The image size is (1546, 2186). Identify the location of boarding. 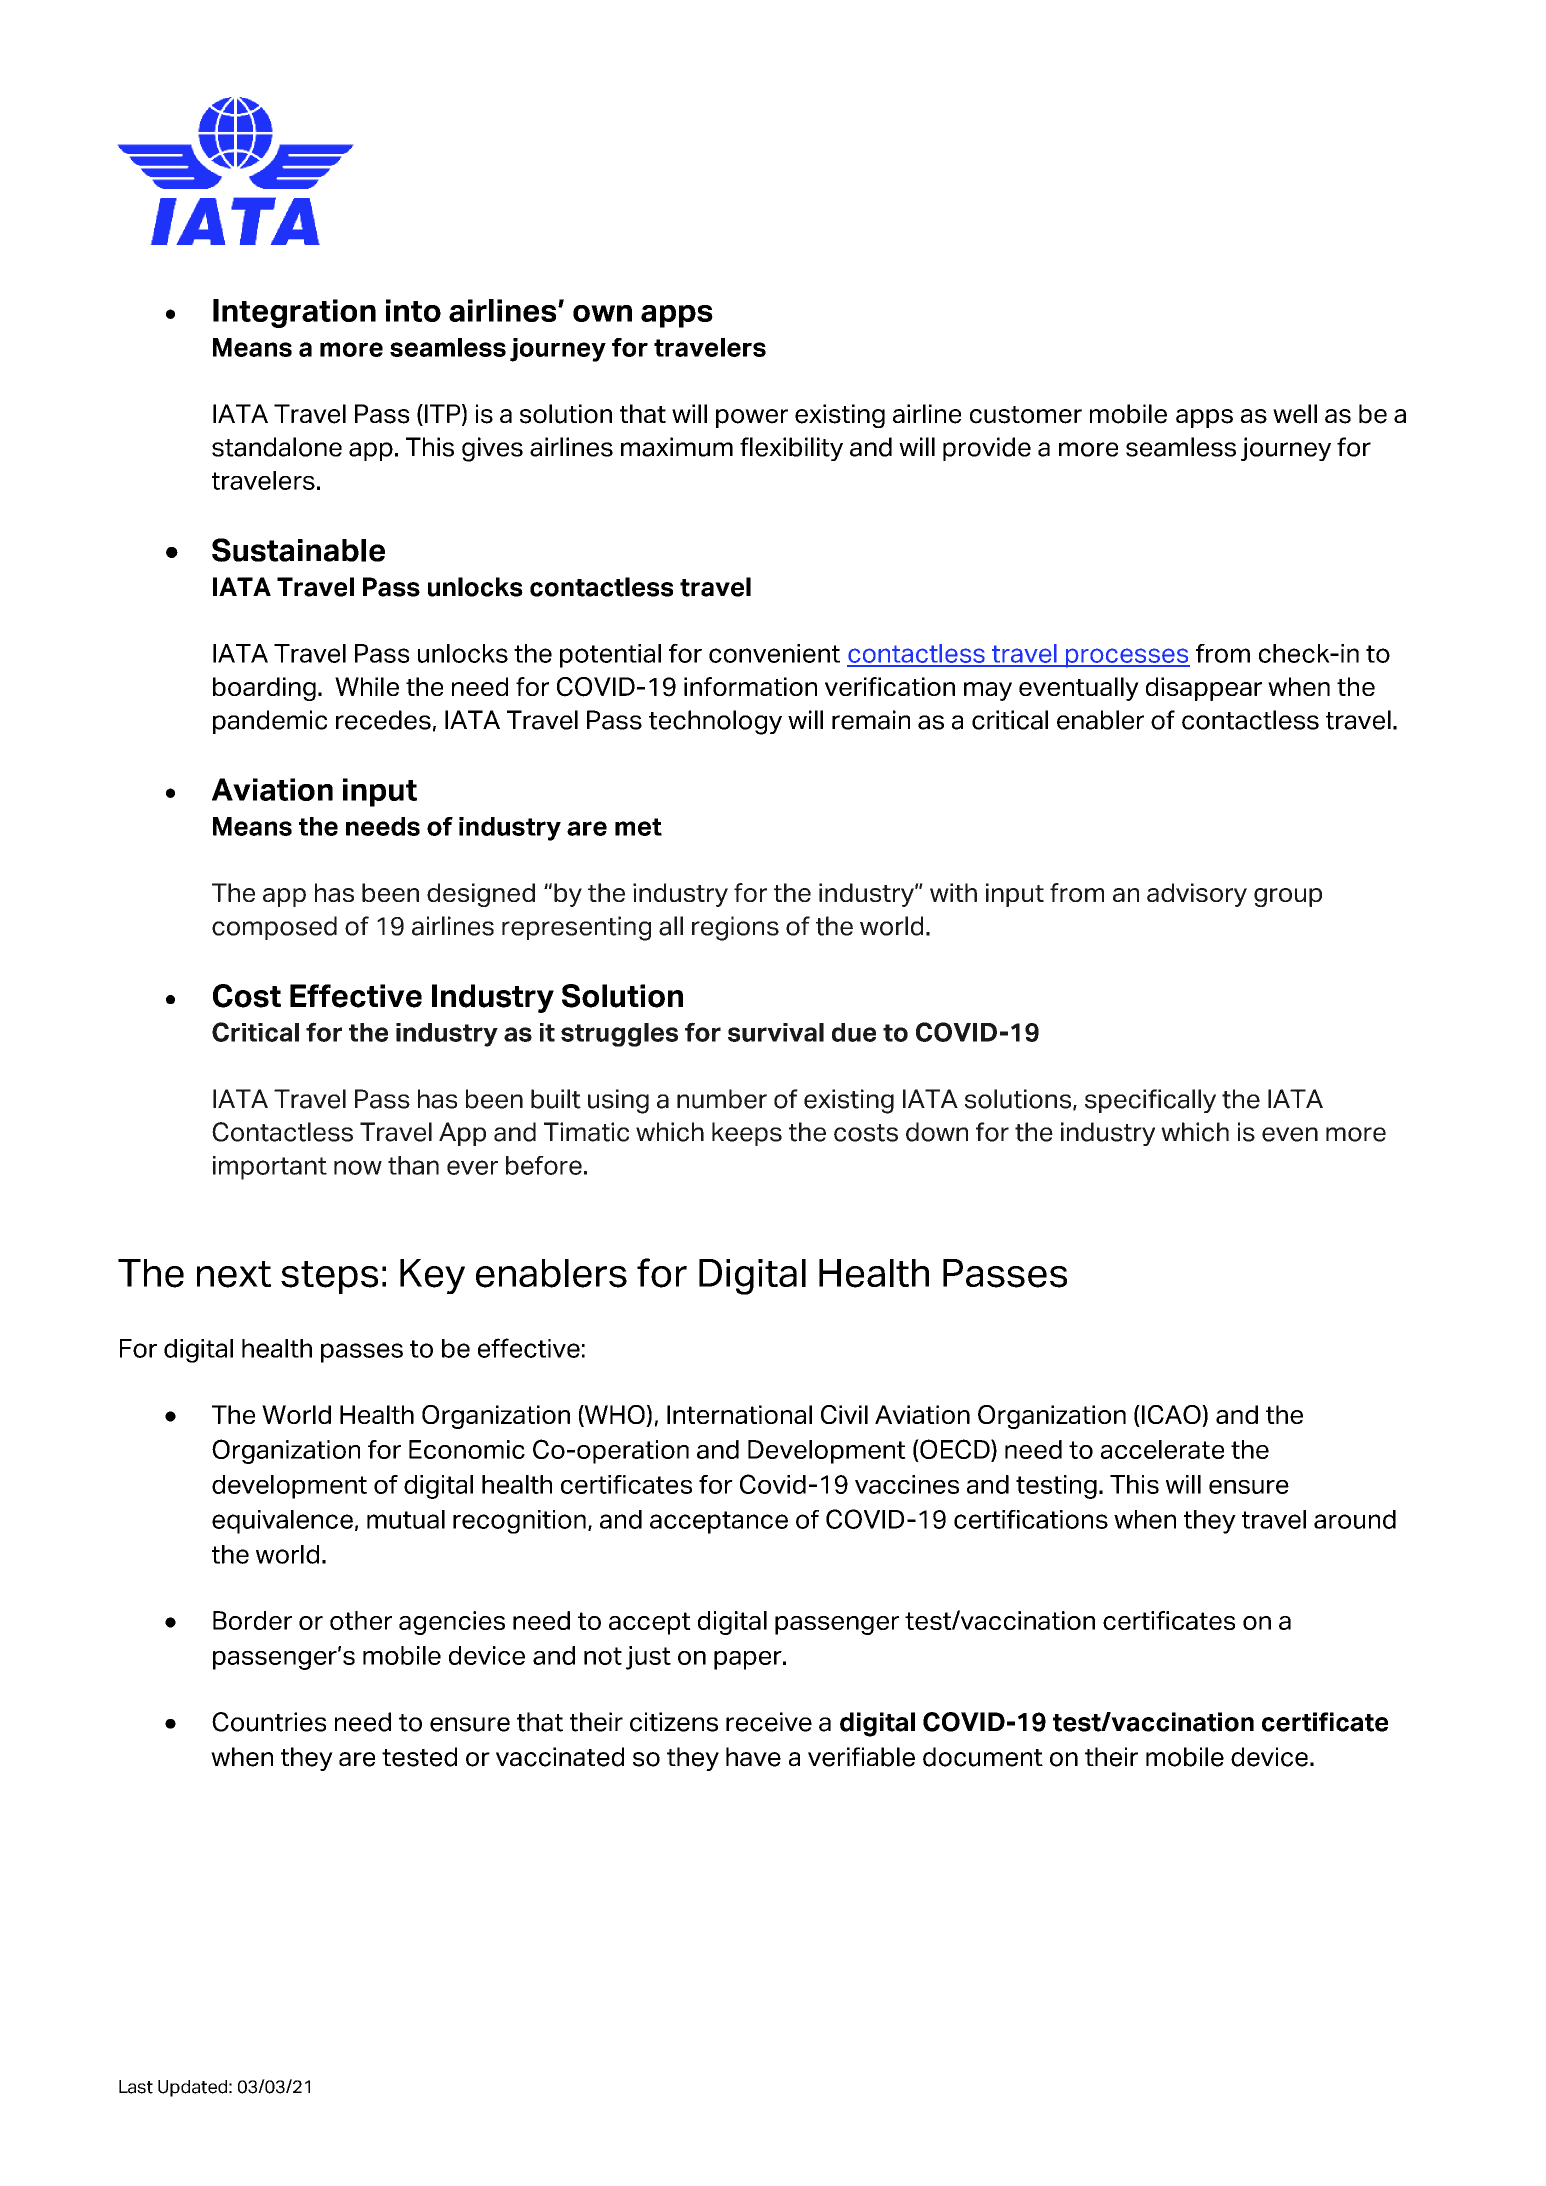
(264, 689).
